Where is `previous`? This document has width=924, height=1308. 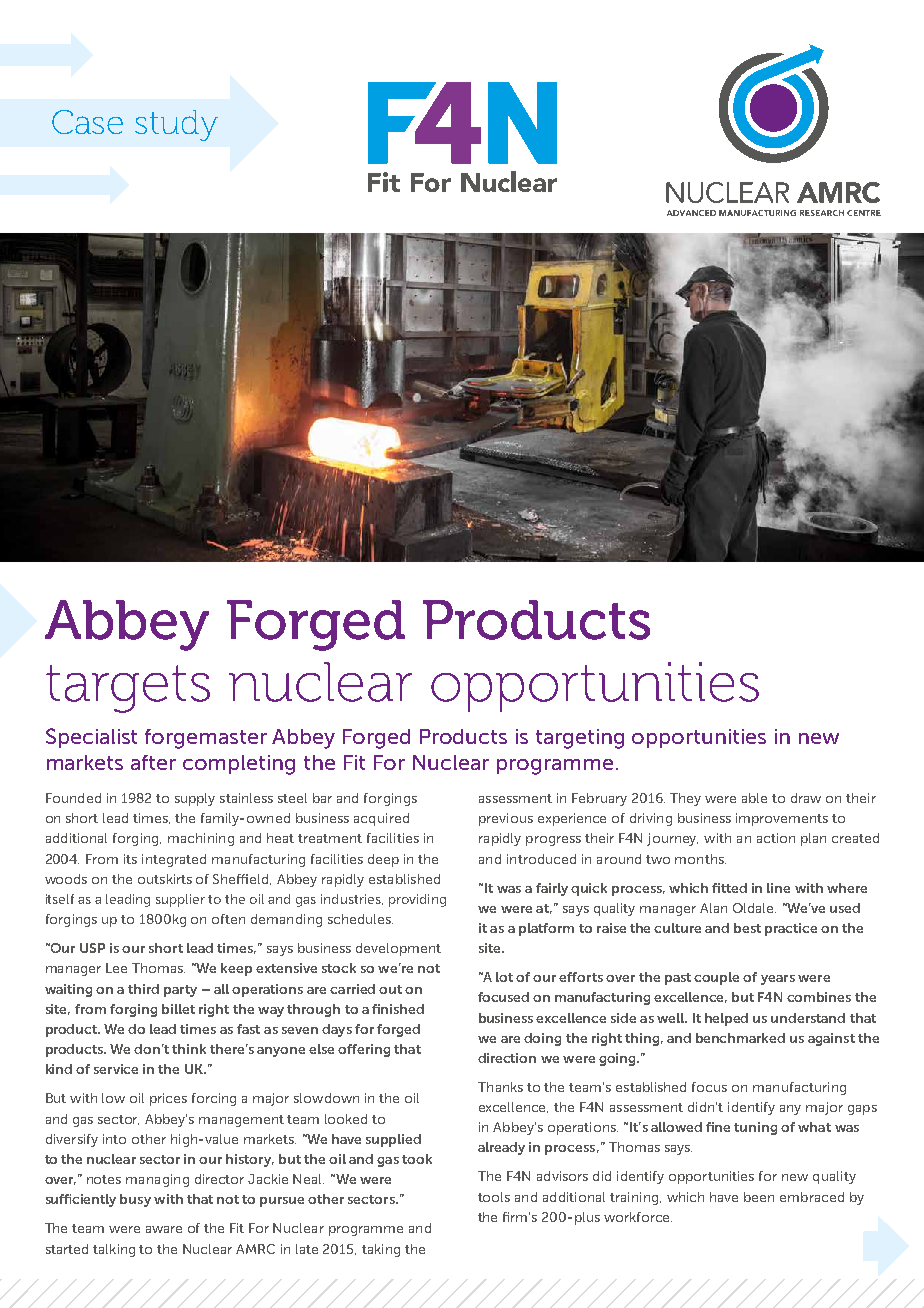
previous is located at coordinates (506, 819).
